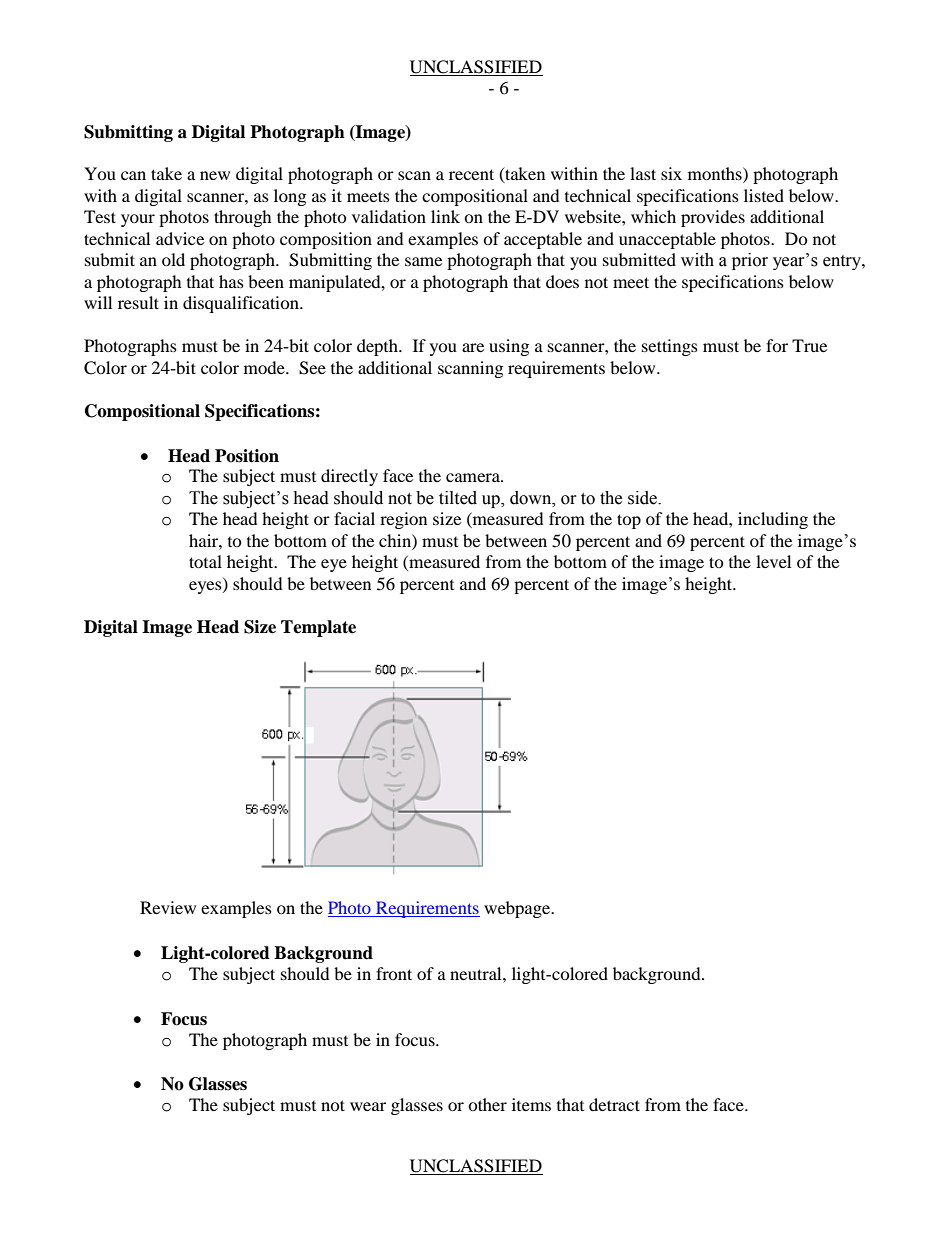 The height and width of the screenshot is (1233, 952). What do you see at coordinates (773, 561) in the screenshot?
I see `level` at bounding box center [773, 561].
